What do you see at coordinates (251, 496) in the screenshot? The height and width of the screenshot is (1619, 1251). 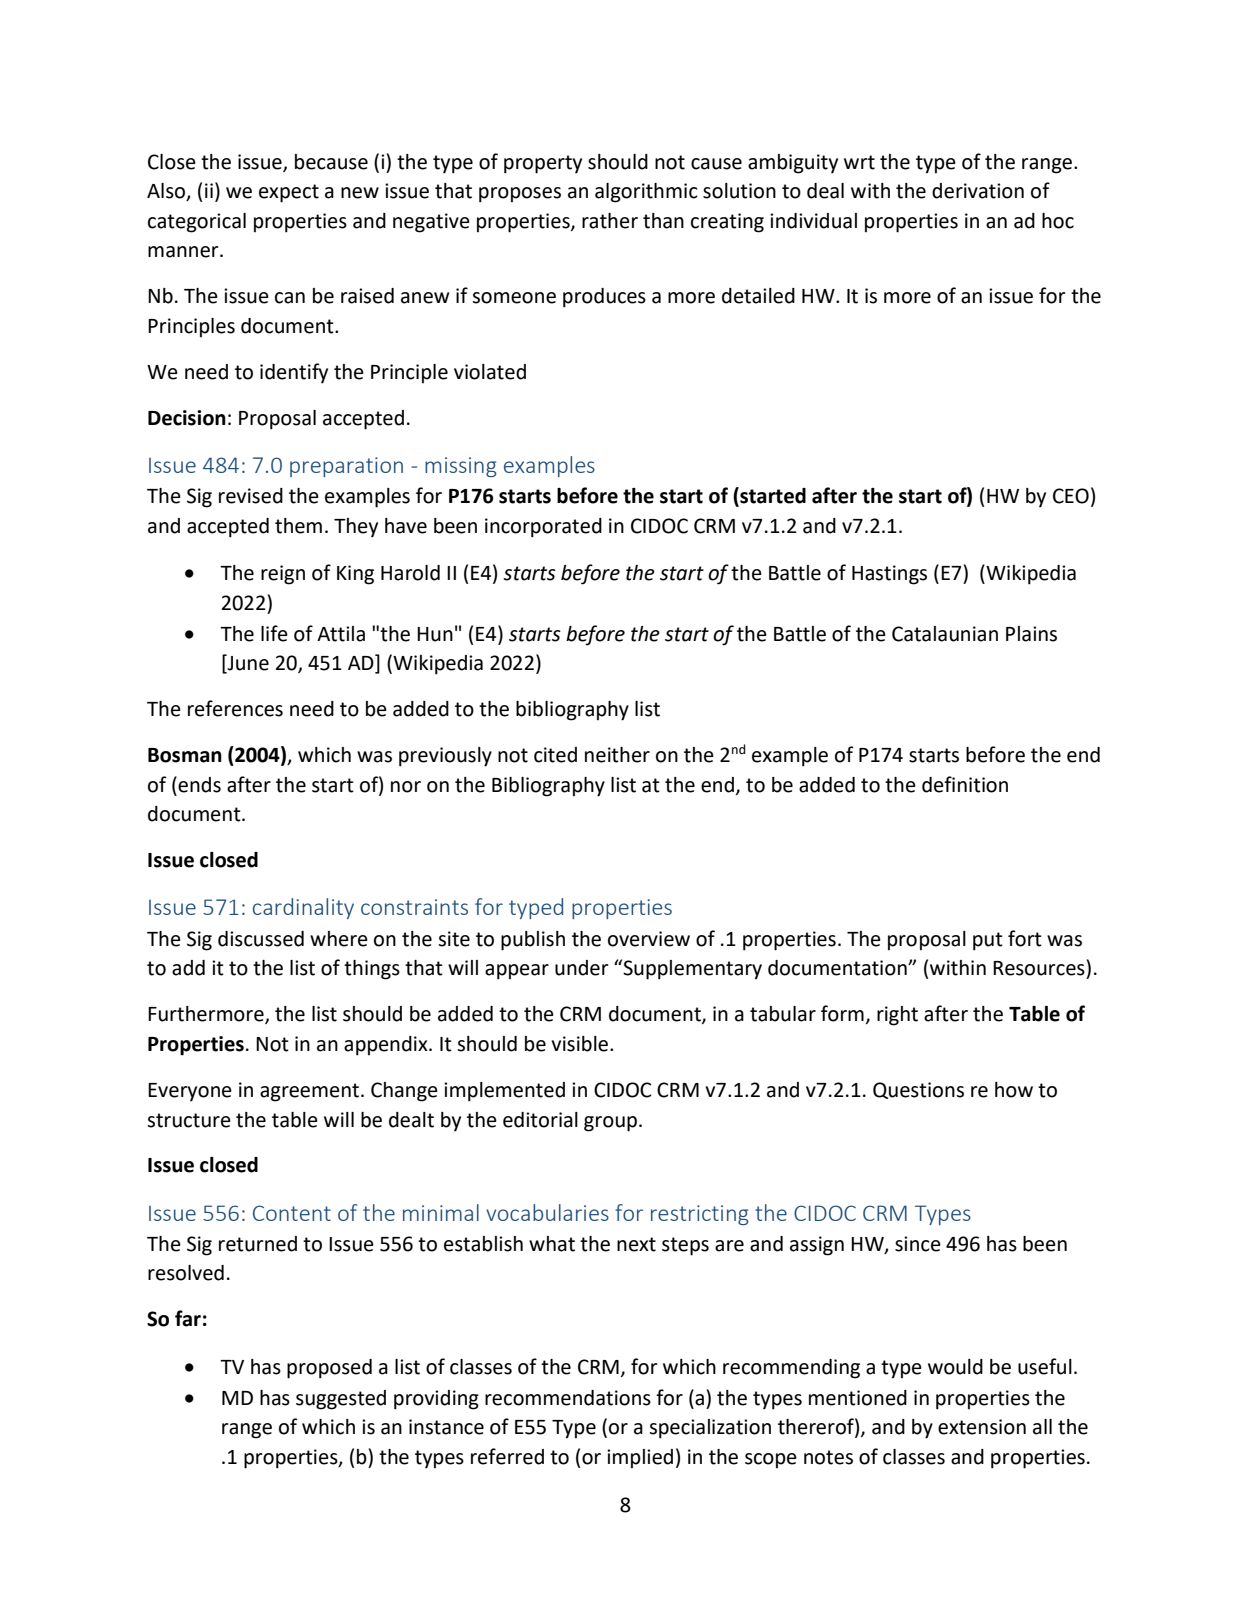 I see `revised` at bounding box center [251, 496].
